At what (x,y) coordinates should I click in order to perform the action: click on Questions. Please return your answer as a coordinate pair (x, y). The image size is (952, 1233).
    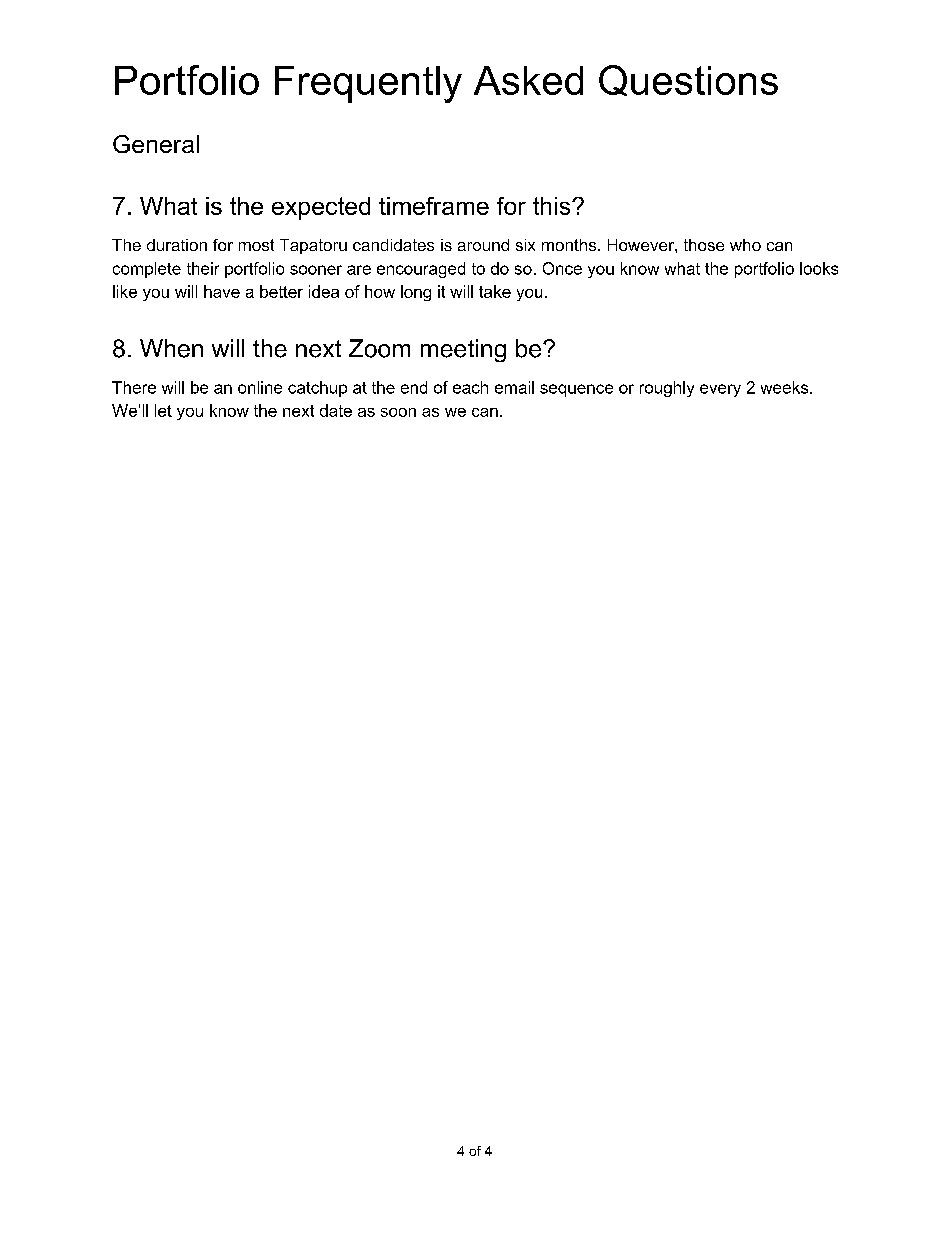
    Looking at the image, I should click on (688, 80).
